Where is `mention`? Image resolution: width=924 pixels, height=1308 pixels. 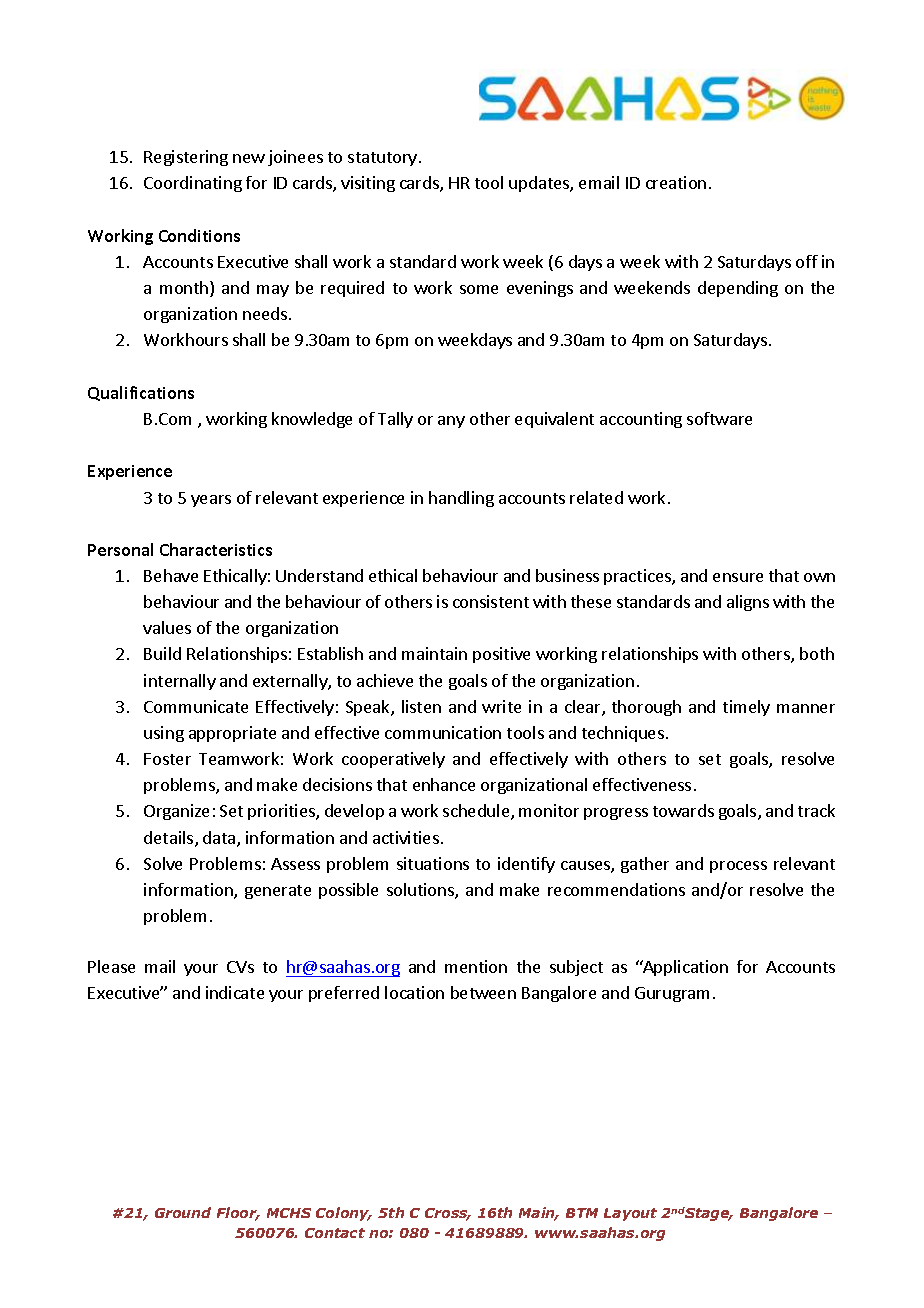
mention is located at coordinates (476, 966).
